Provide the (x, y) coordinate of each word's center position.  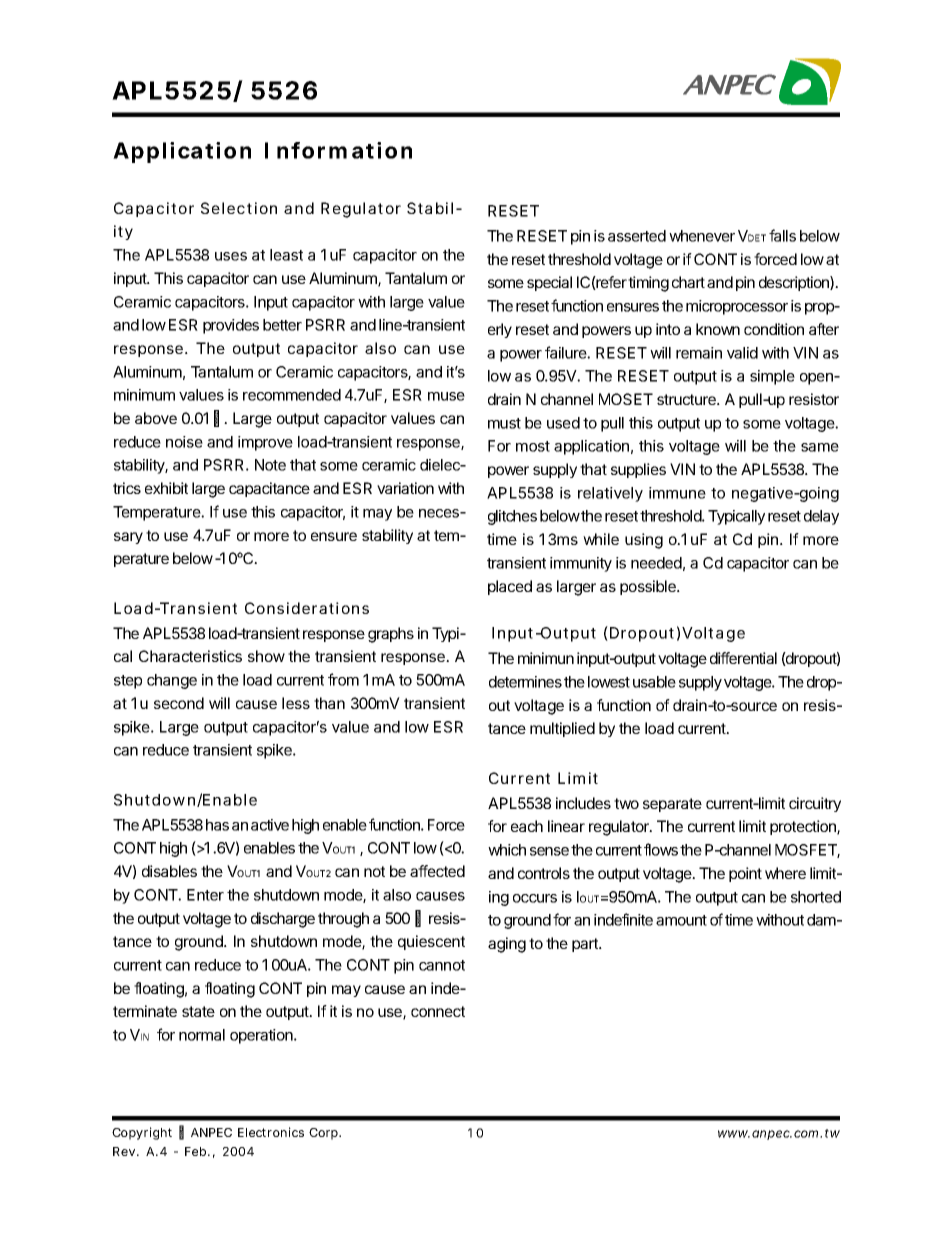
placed (510, 587)
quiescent (431, 942)
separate (672, 805)
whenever (702, 236)
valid (742, 353)
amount (681, 920)
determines (525, 682)
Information (338, 150)
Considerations (307, 608)
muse (446, 396)
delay (821, 517)
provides (231, 326)
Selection (239, 208)
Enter (205, 895)
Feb (197, 1151)
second (179, 703)
